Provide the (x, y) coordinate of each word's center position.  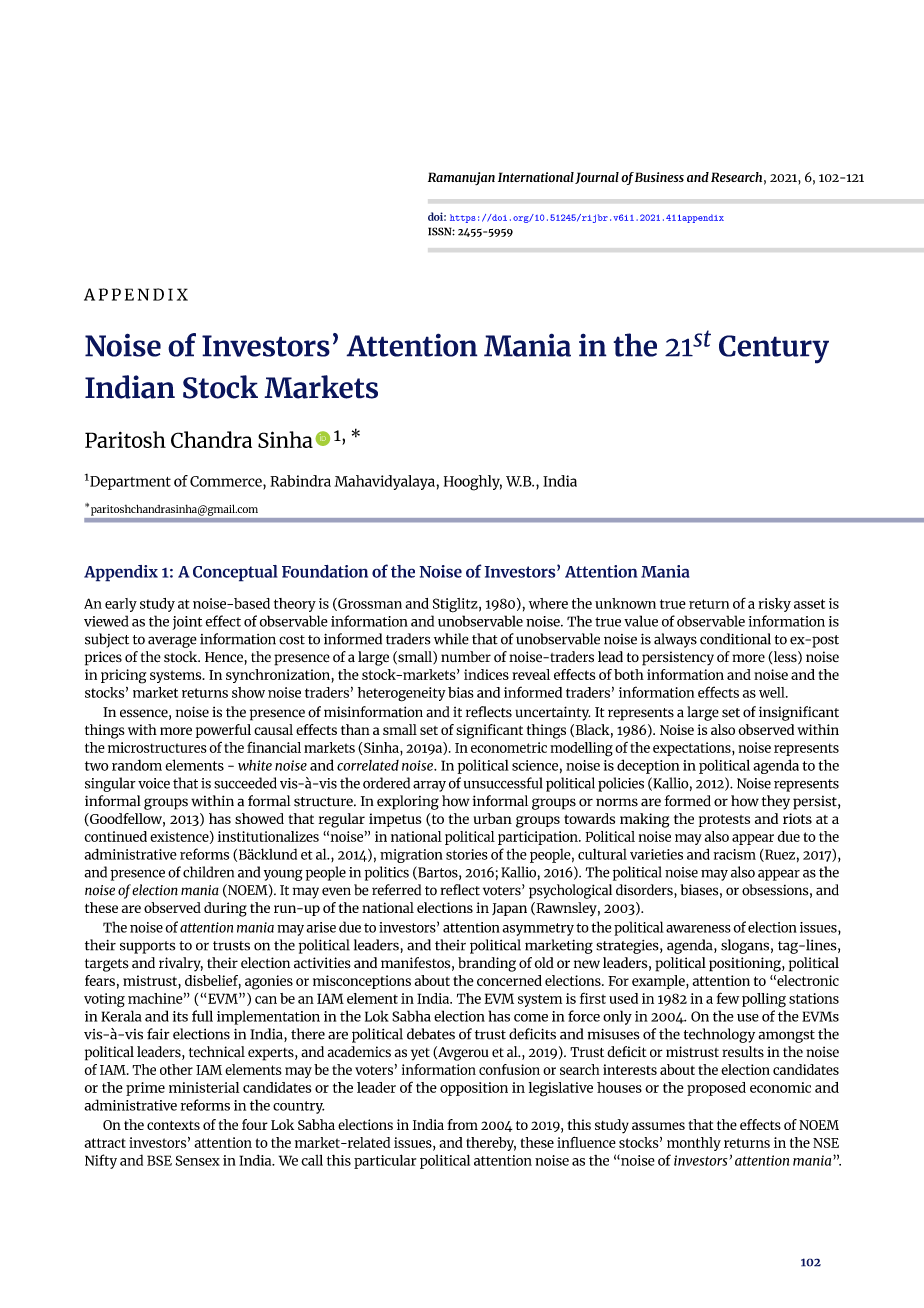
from (462, 1124)
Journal (597, 178)
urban (493, 818)
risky (774, 605)
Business (659, 177)
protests (724, 821)
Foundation (325, 571)
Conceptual (235, 573)
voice (154, 783)
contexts (173, 1125)
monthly (694, 1144)
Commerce (227, 481)
